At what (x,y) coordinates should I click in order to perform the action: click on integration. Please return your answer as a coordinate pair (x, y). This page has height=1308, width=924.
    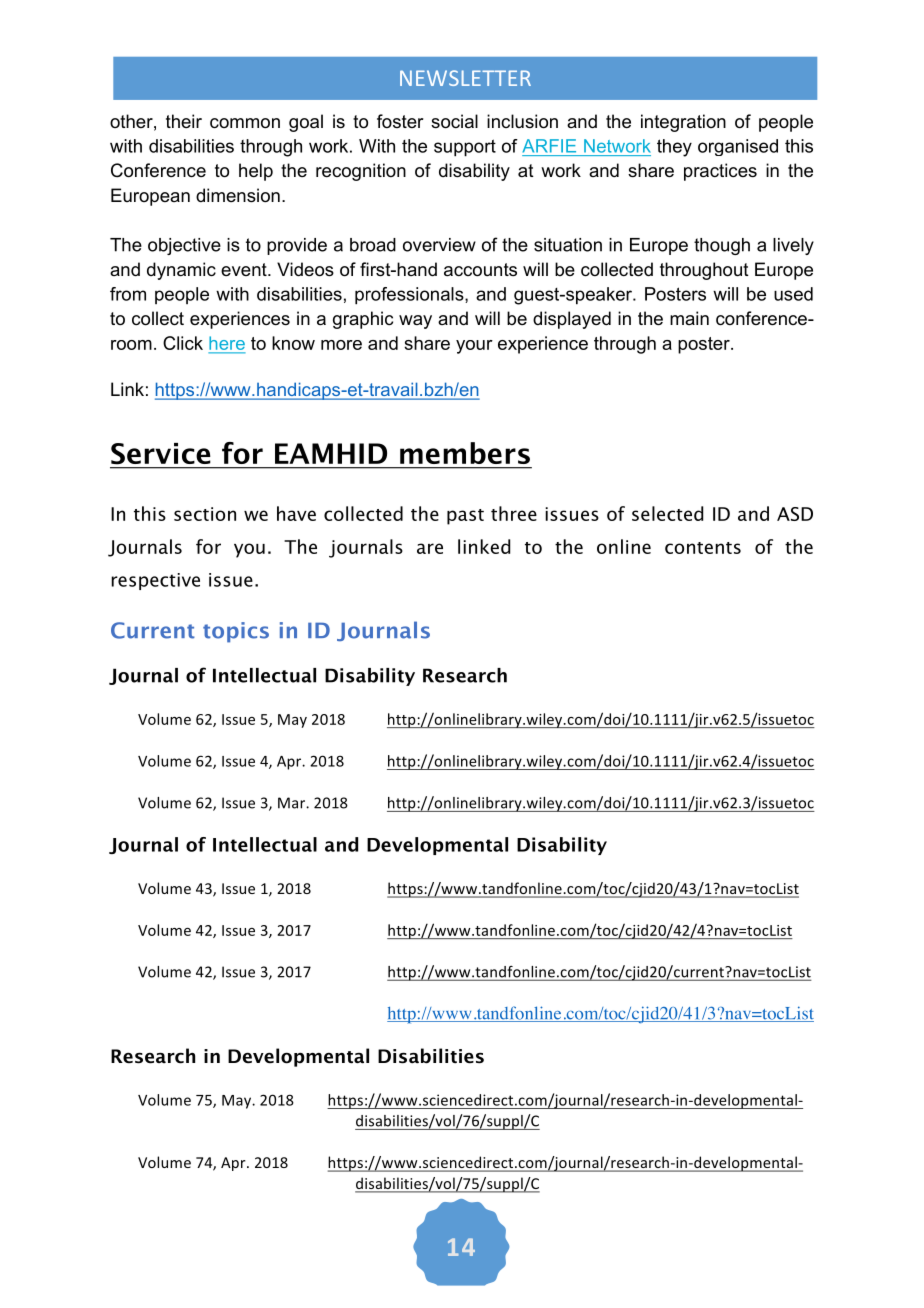
    Looking at the image, I should click on (683, 123).
